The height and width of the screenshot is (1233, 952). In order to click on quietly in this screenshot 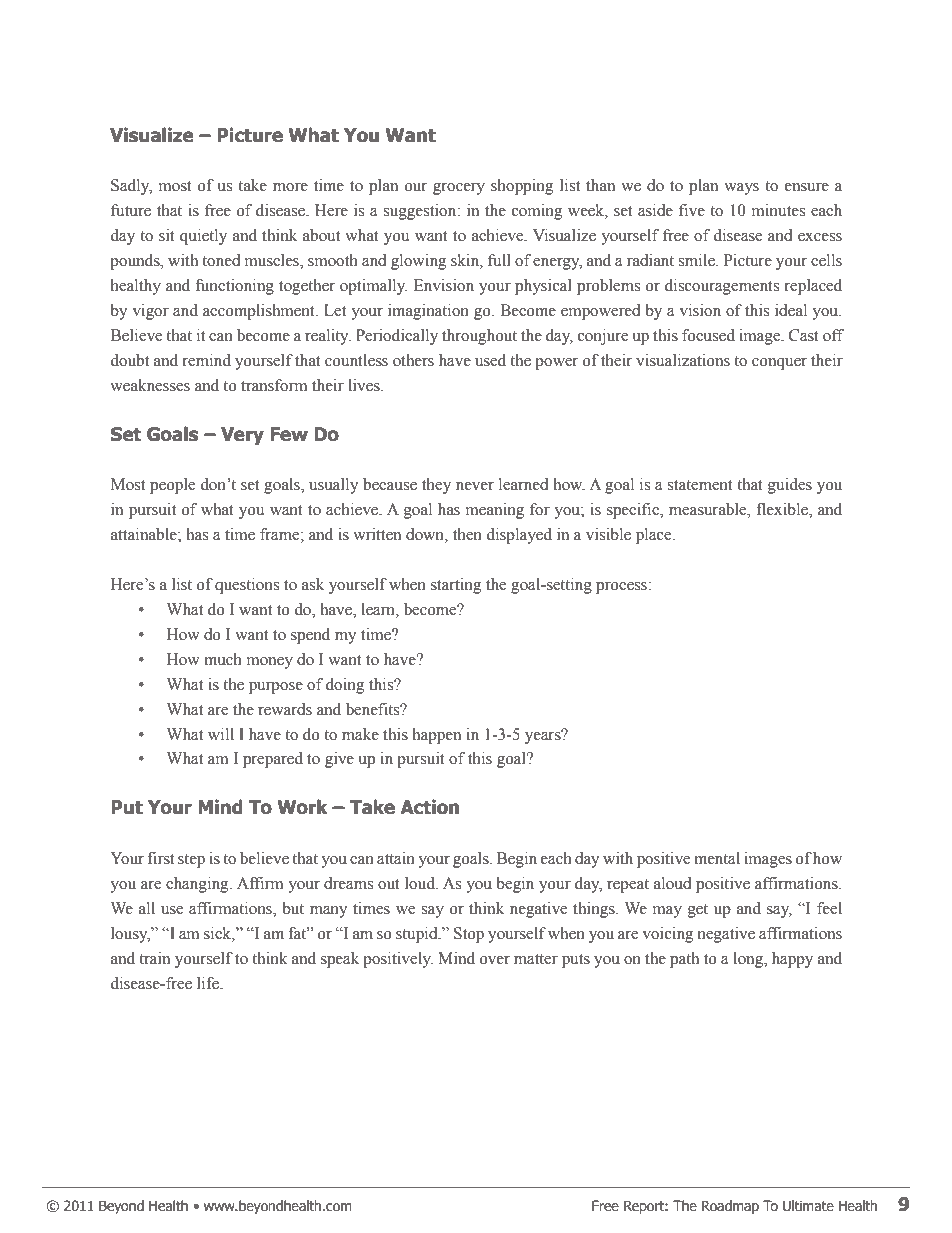, I will do `click(203, 237)`.
